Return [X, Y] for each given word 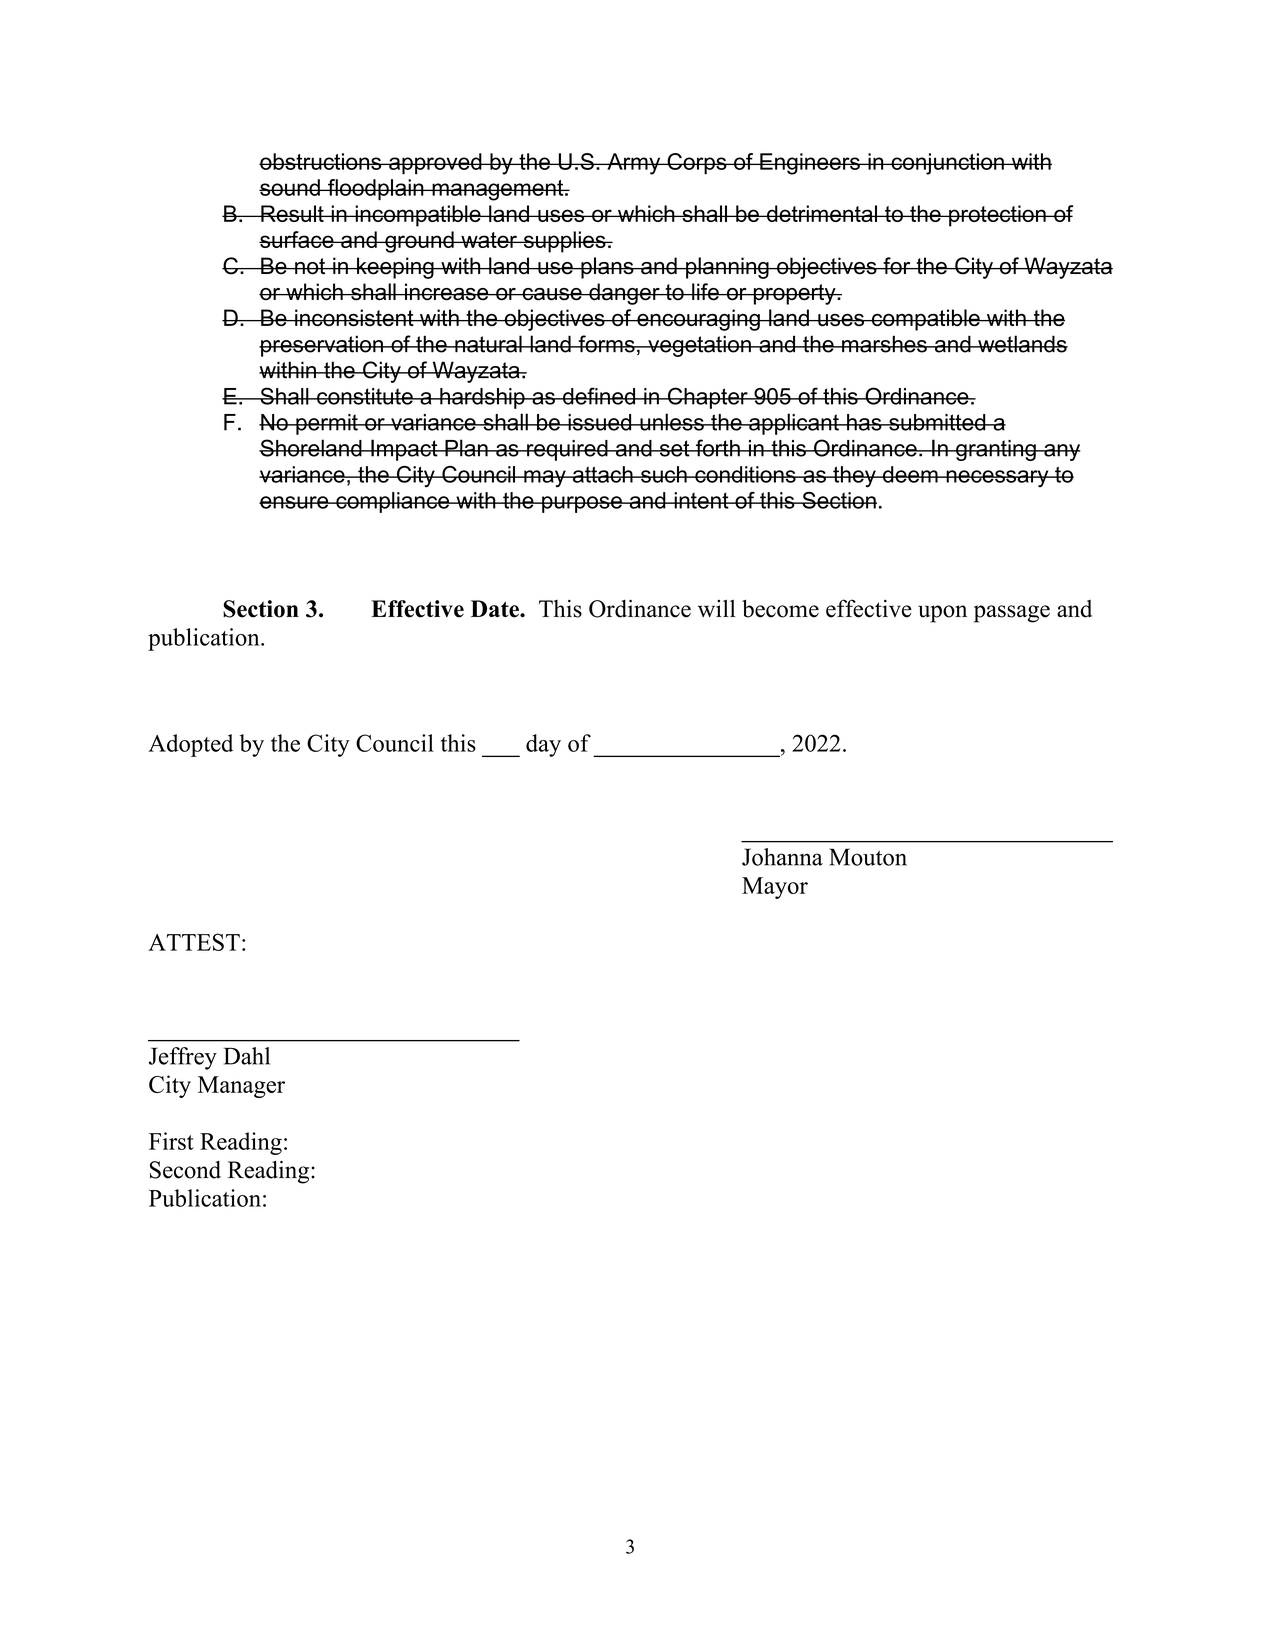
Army [634, 164]
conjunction [947, 164]
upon [942, 614]
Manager [241, 1087]
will [717, 608]
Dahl [247, 1056]
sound [290, 187]
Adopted [191, 745]
